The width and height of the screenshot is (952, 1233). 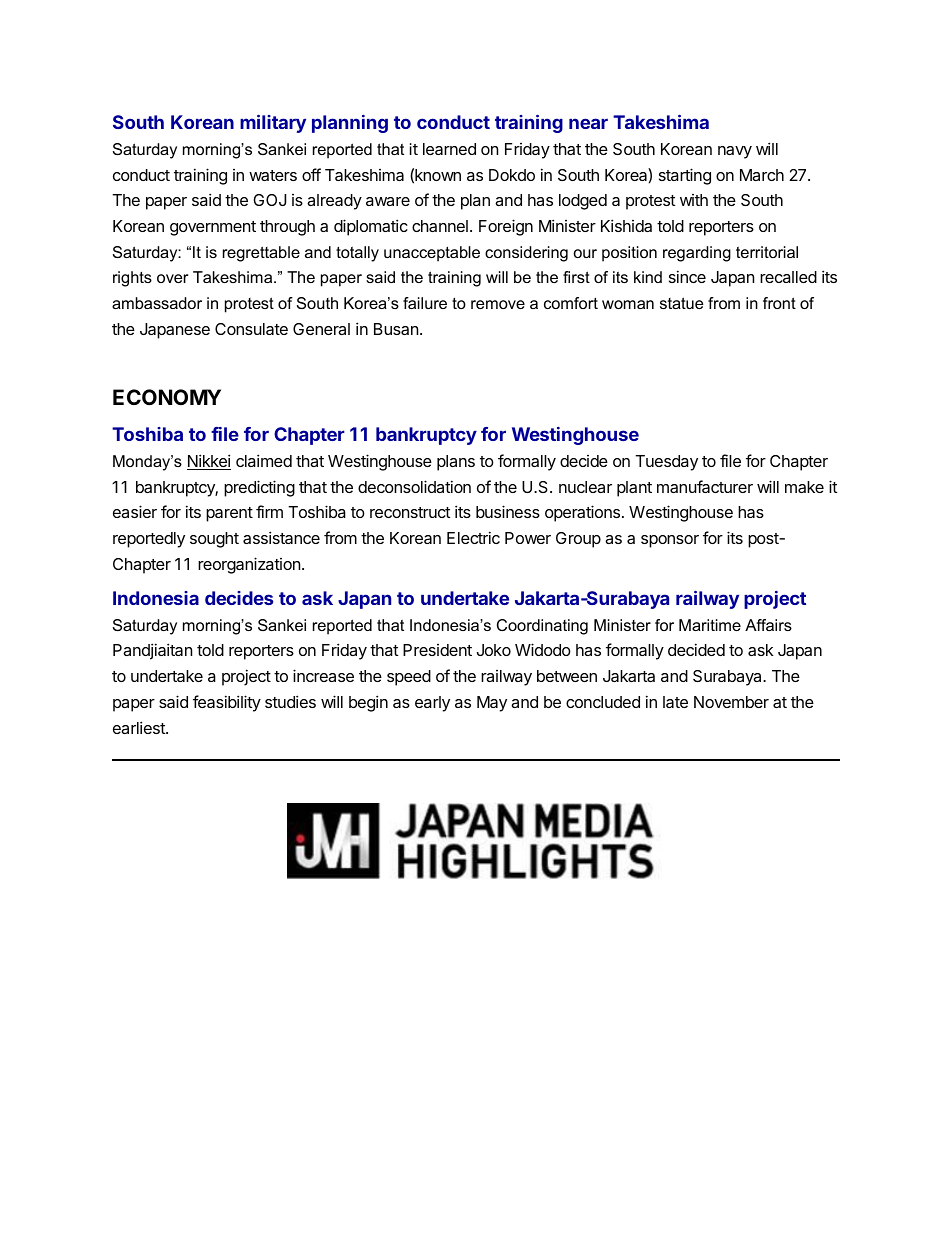 I want to click on parent, so click(x=229, y=514).
